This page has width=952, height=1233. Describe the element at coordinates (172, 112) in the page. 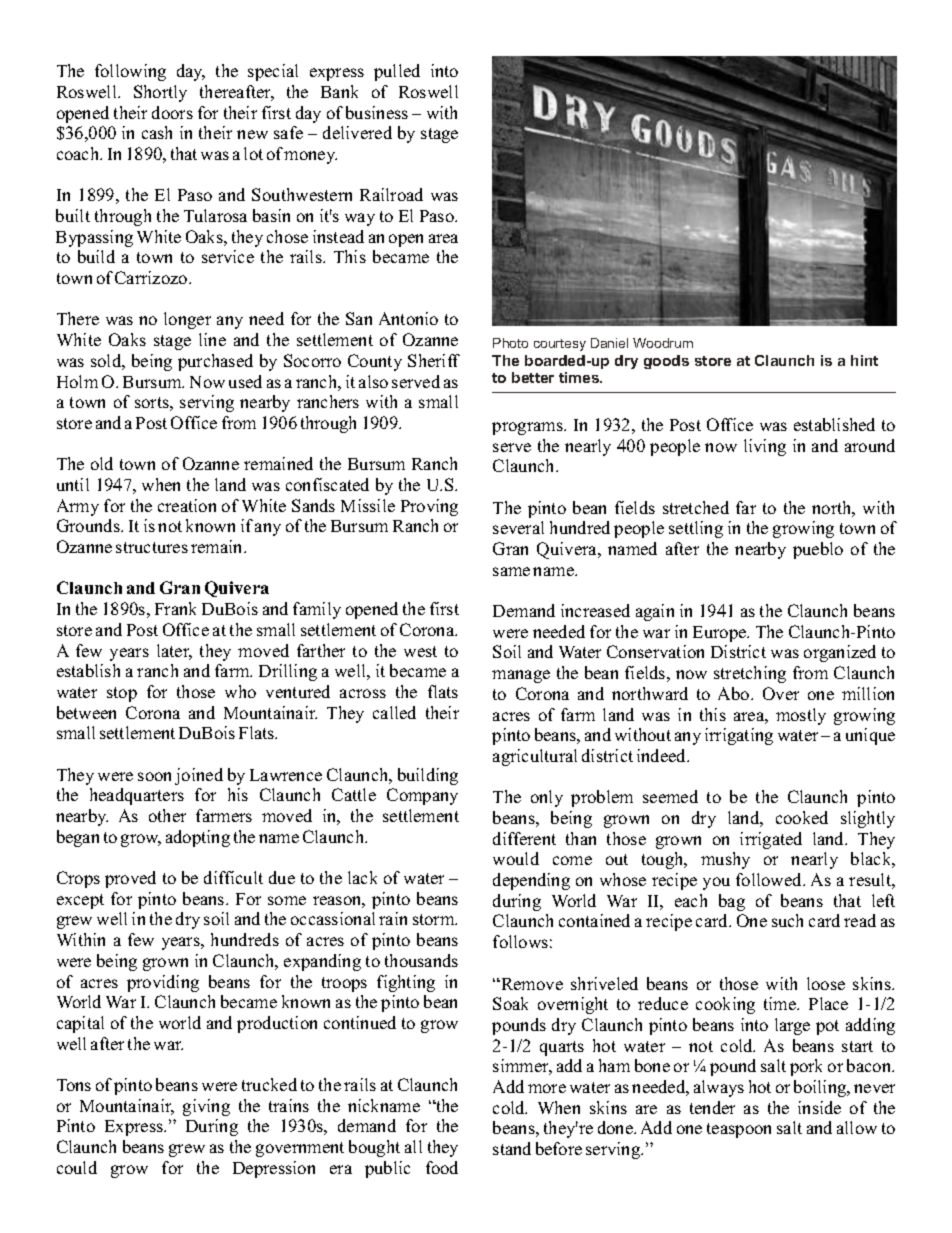

I see `doors` at that location.
